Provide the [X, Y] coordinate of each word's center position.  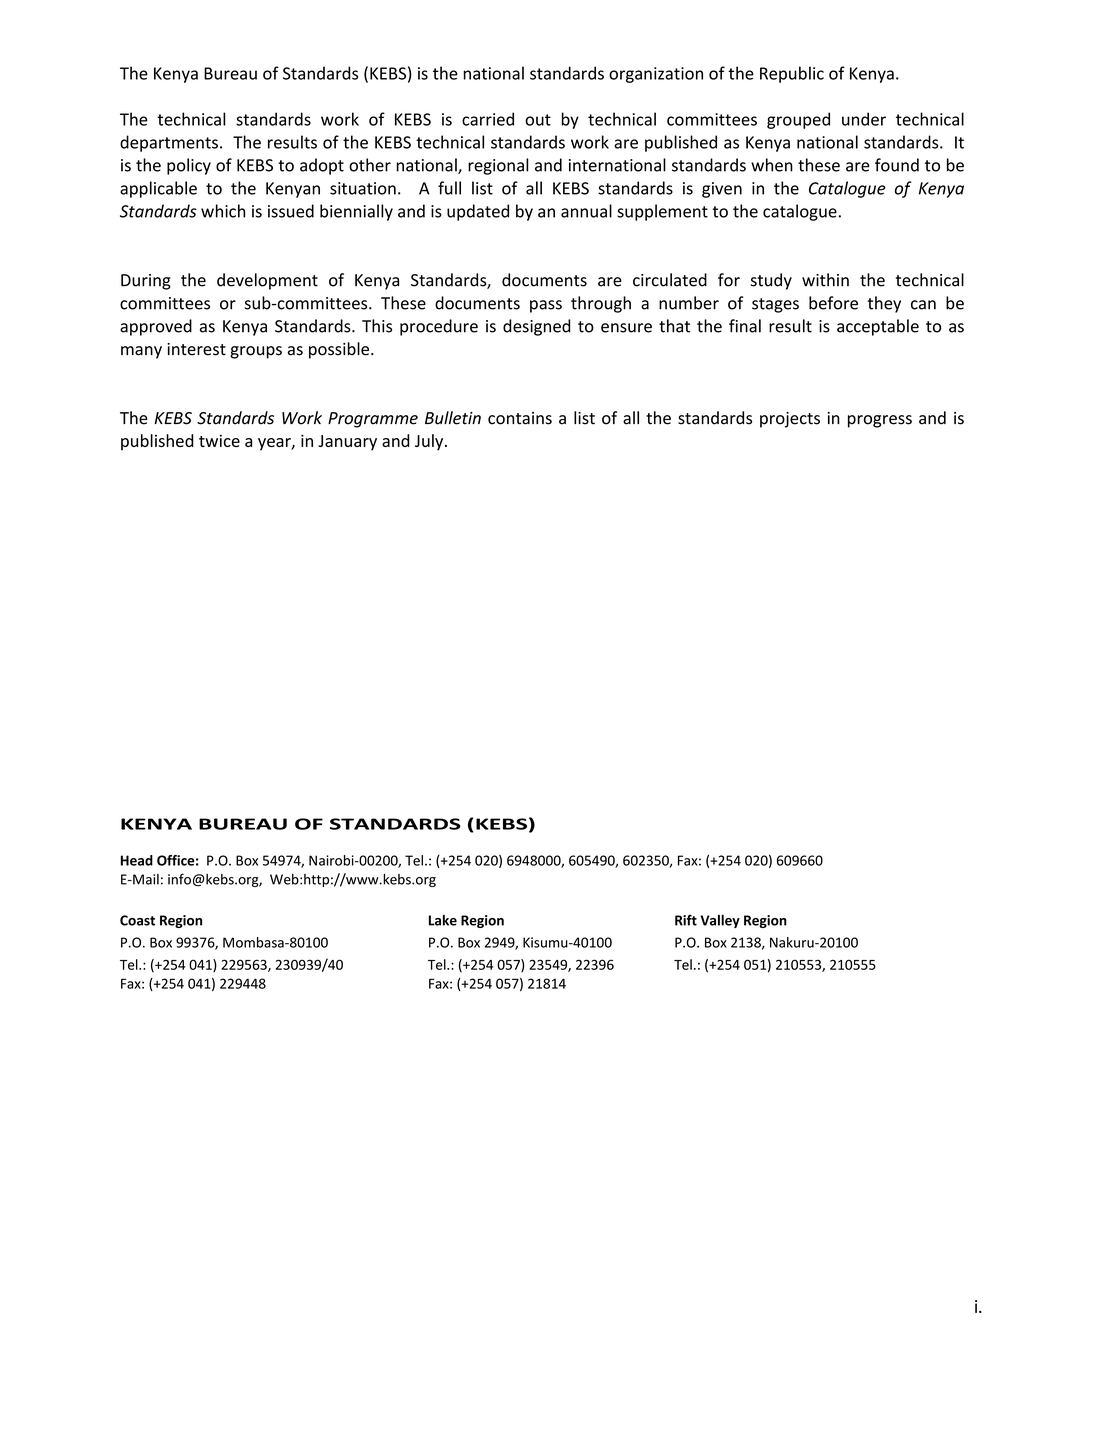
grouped [798, 120]
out [538, 120]
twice [219, 440]
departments [169, 143]
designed [537, 327]
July [430, 442]
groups [256, 352]
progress [880, 421]
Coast [137, 920]
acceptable [878, 327]
